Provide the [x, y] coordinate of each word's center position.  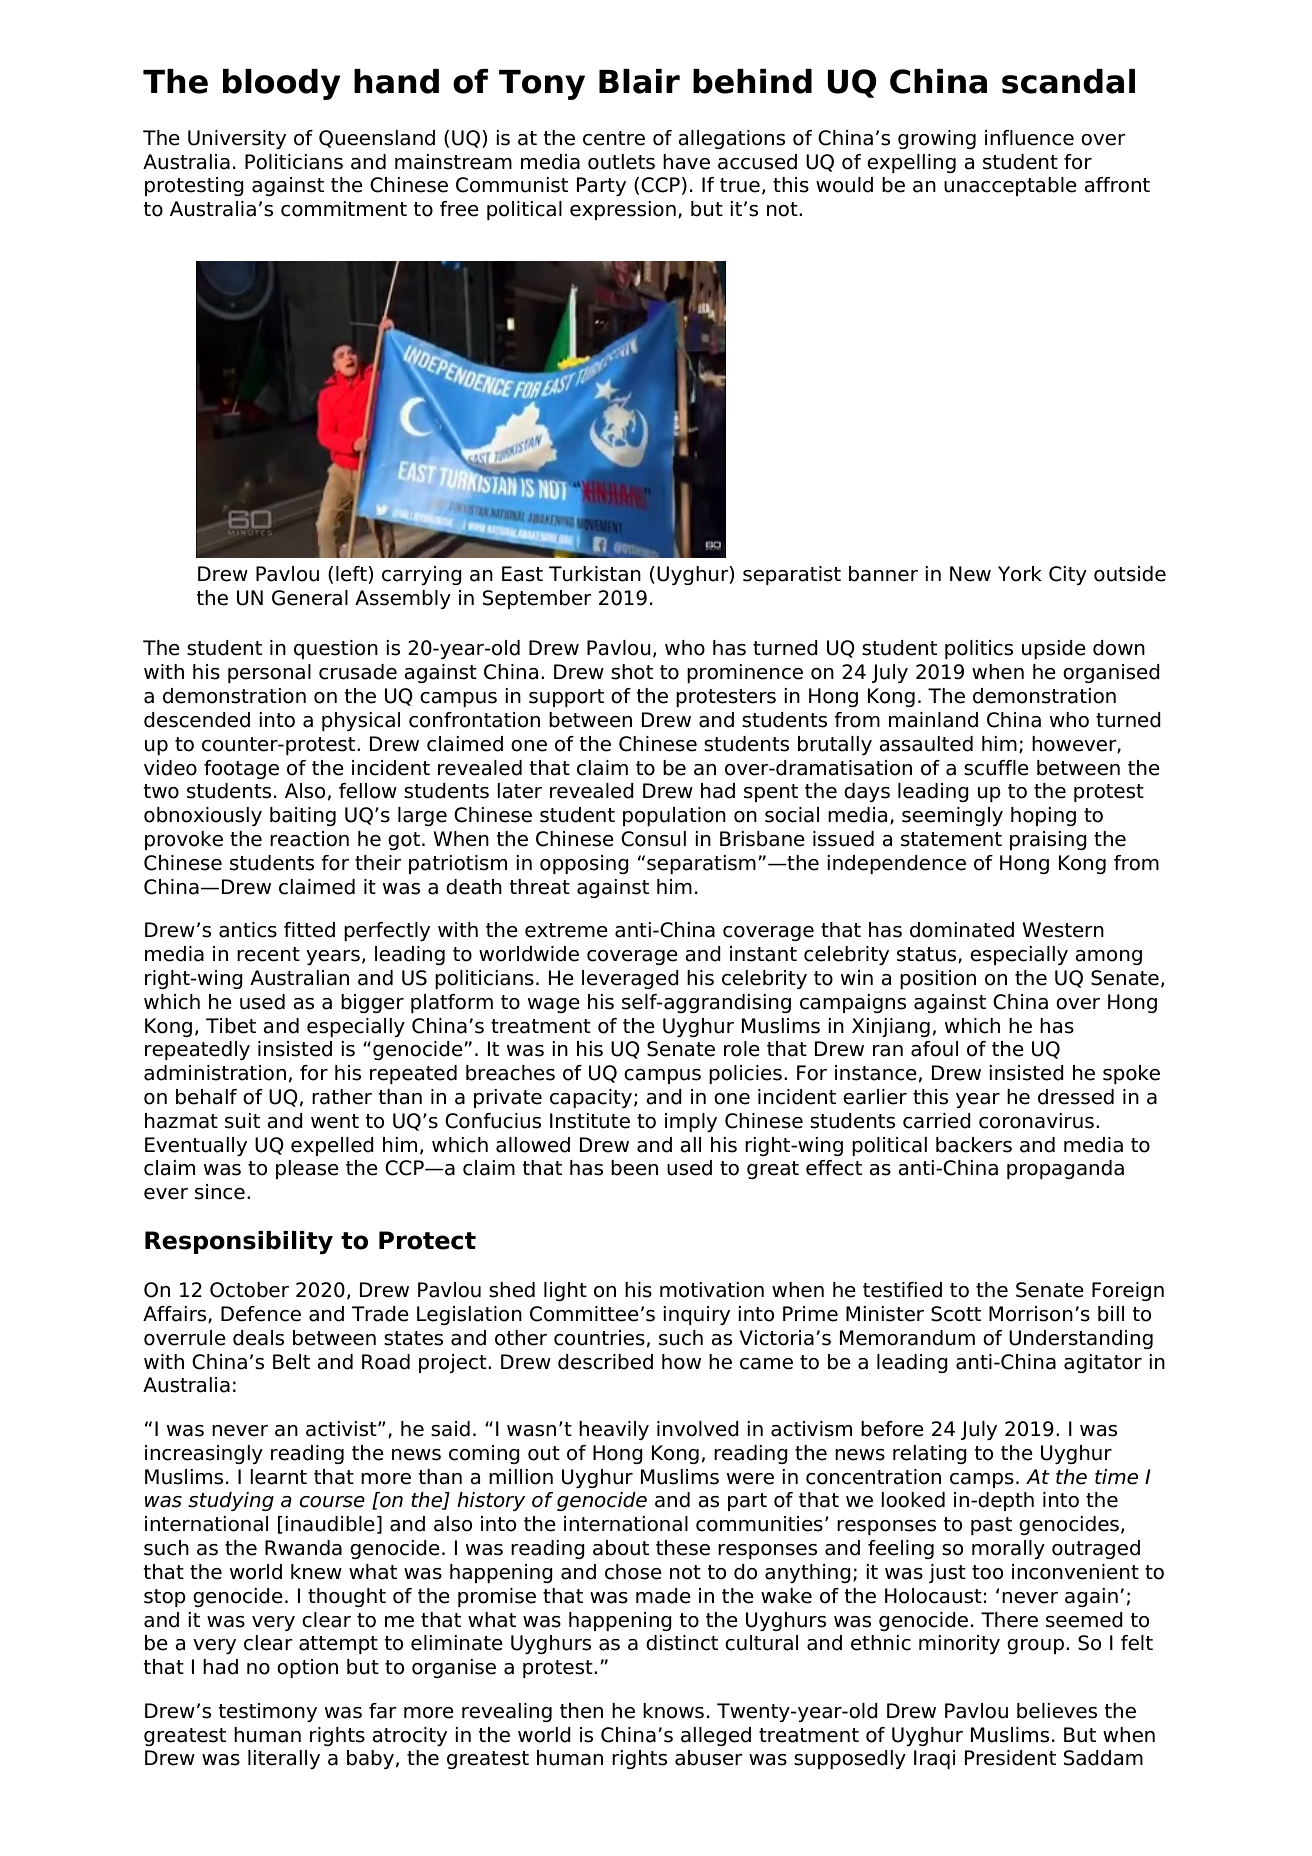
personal [269, 673]
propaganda [1065, 1169]
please [307, 1169]
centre [614, 138]
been [634, 1168]
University [237, 139]
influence [1029, 138]
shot [632, 672]
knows [673, 1711]
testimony [267, 1712]
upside [1054, 649]
